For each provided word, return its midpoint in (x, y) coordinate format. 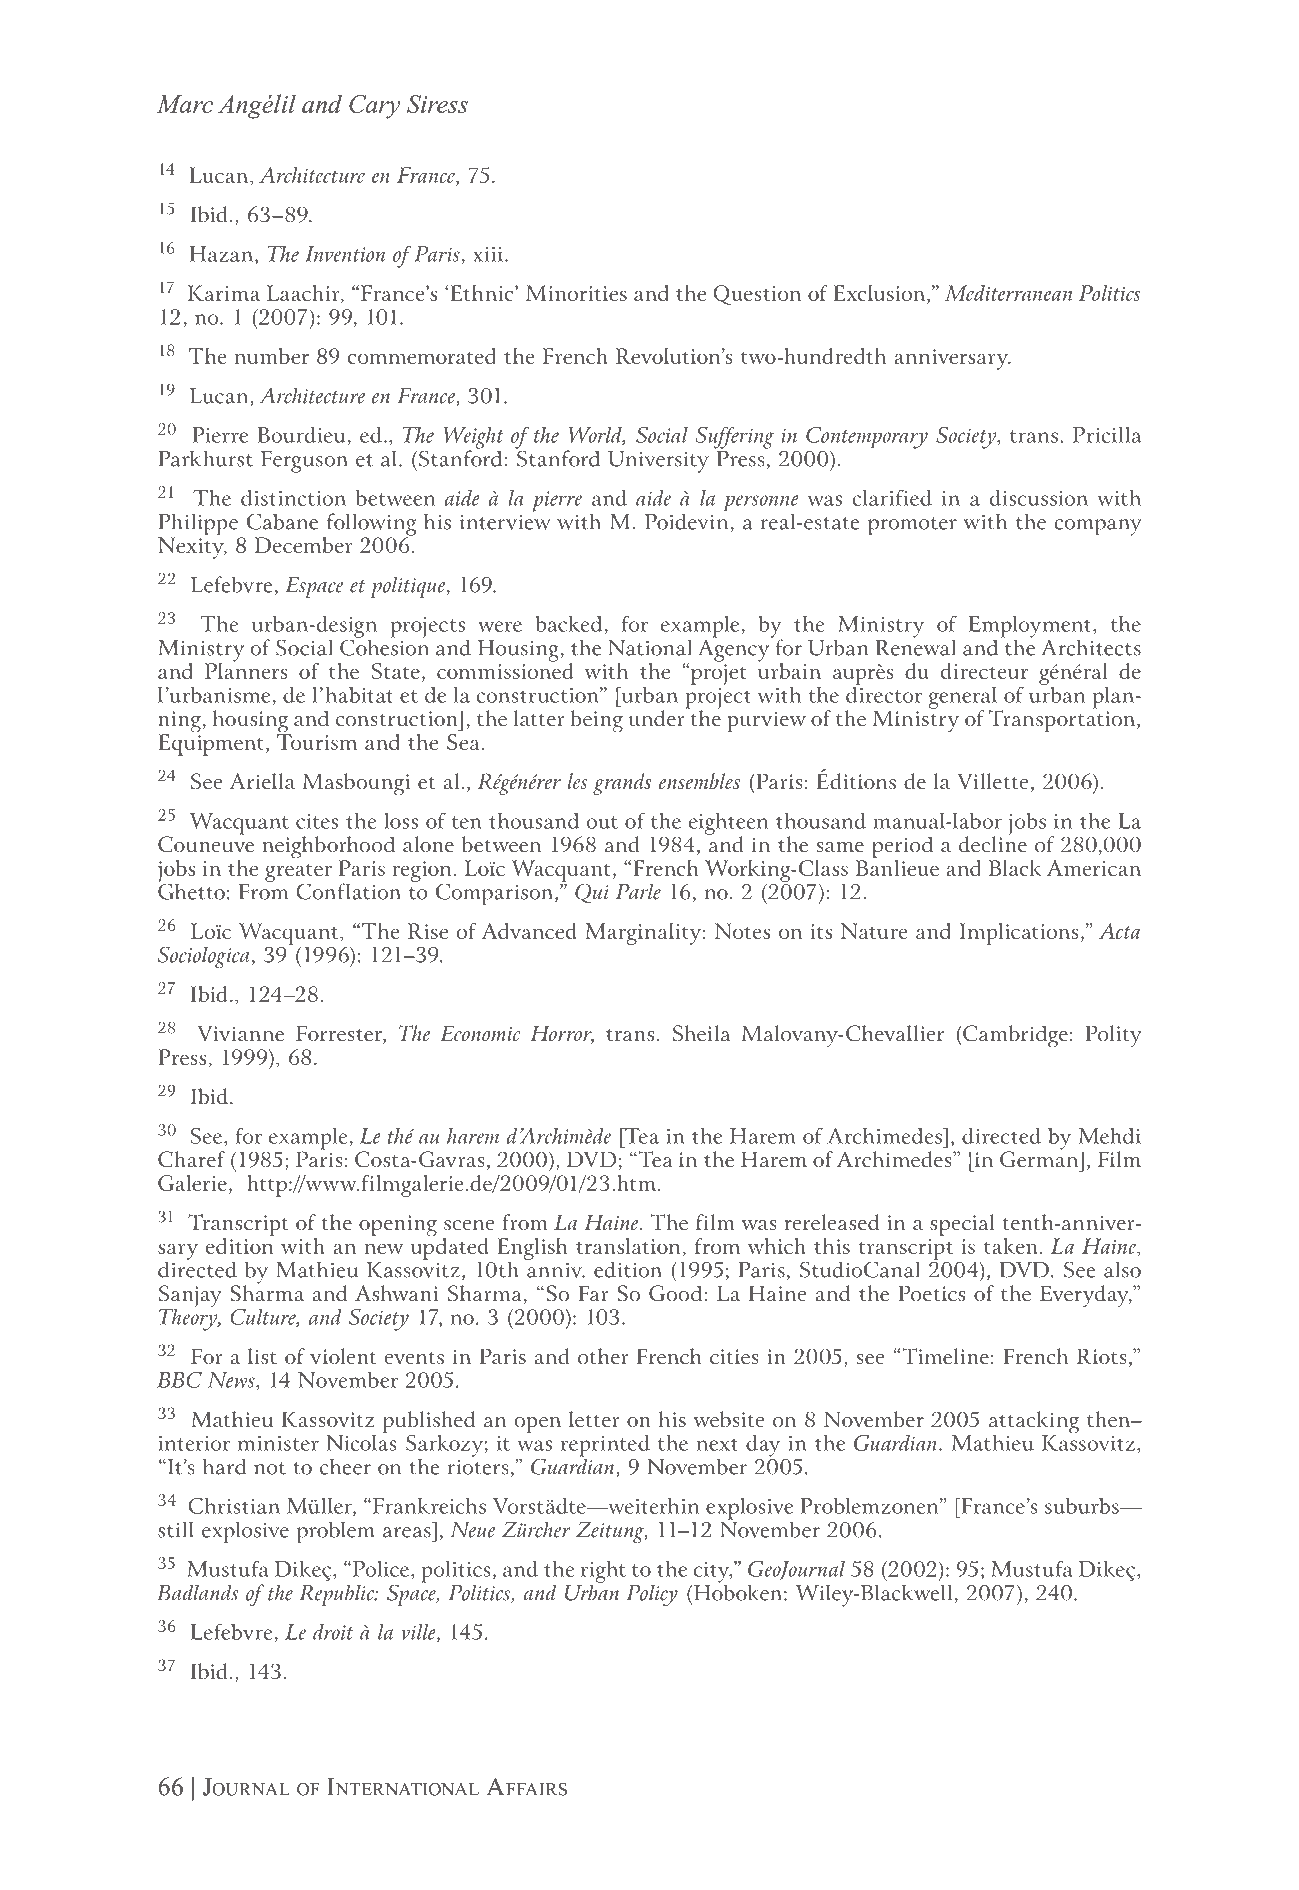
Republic (338, 1595)
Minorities (576, 293)
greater (298, 873)
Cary (374, 107)
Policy (652, 1595)
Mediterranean (1008, 293)
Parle (638, 891)
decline (993, 843)
